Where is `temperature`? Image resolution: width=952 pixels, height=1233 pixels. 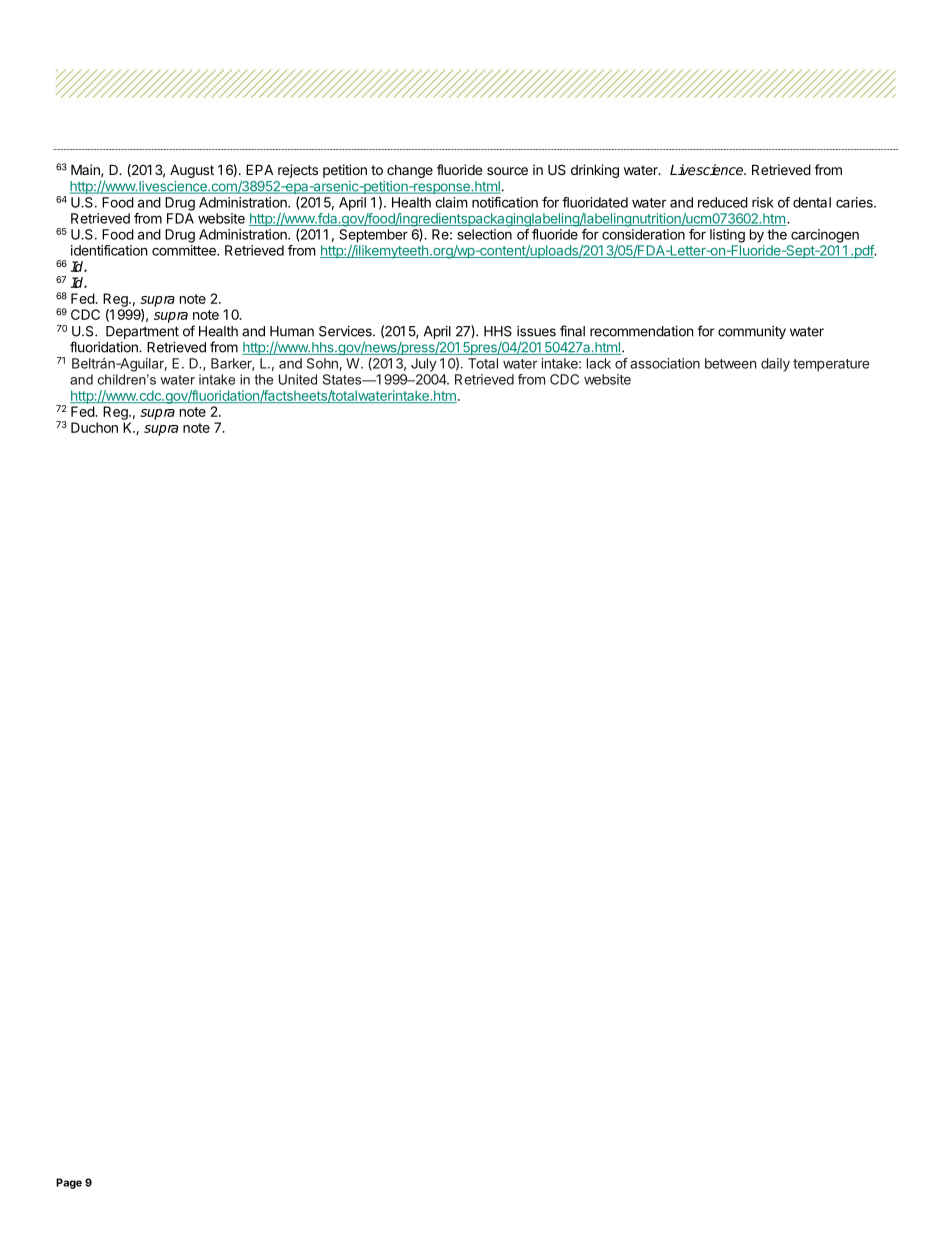
temperature is located at coordinates (831, 365).
